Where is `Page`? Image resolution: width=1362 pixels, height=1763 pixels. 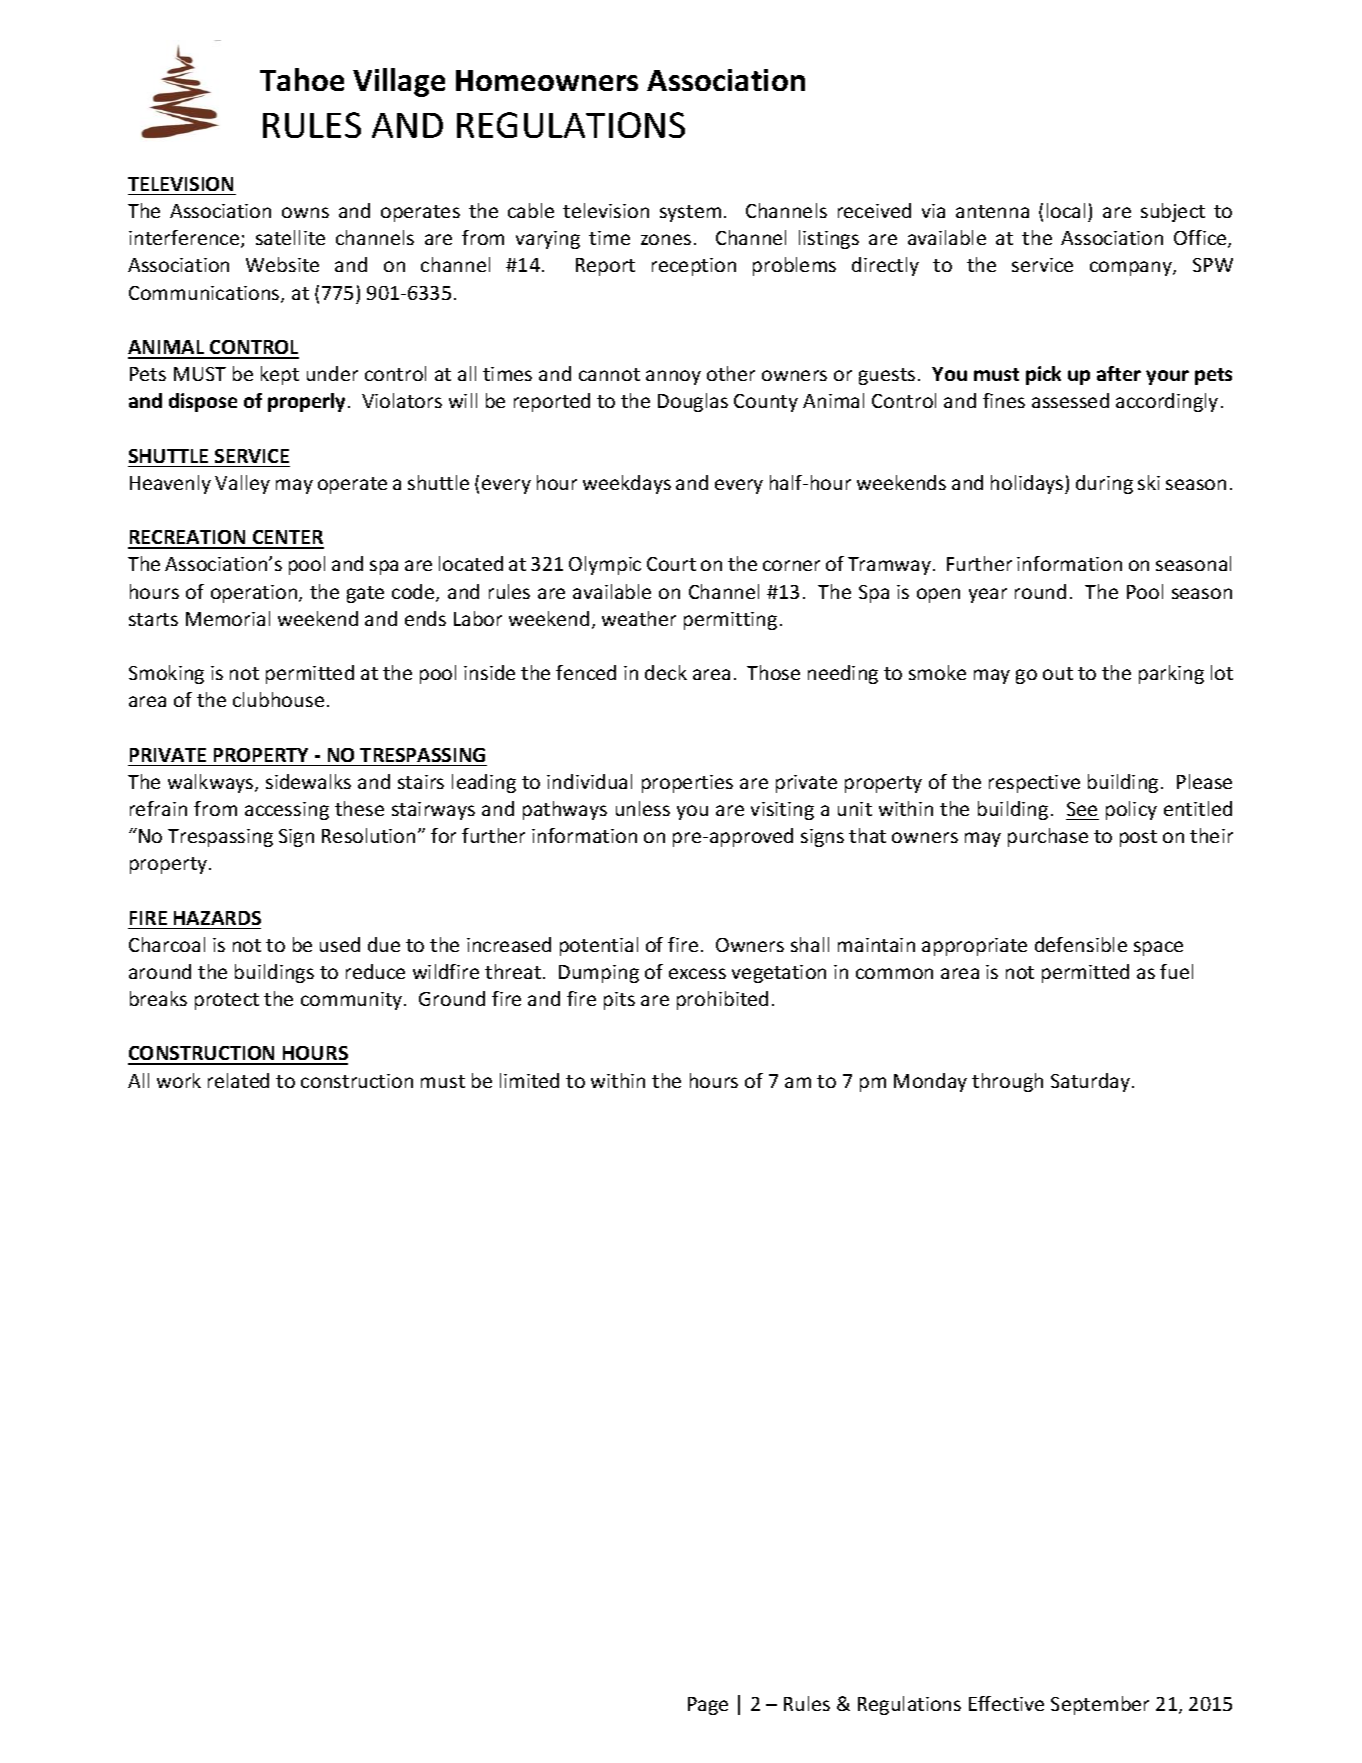 Page is located at coordinates (708, 1706).
